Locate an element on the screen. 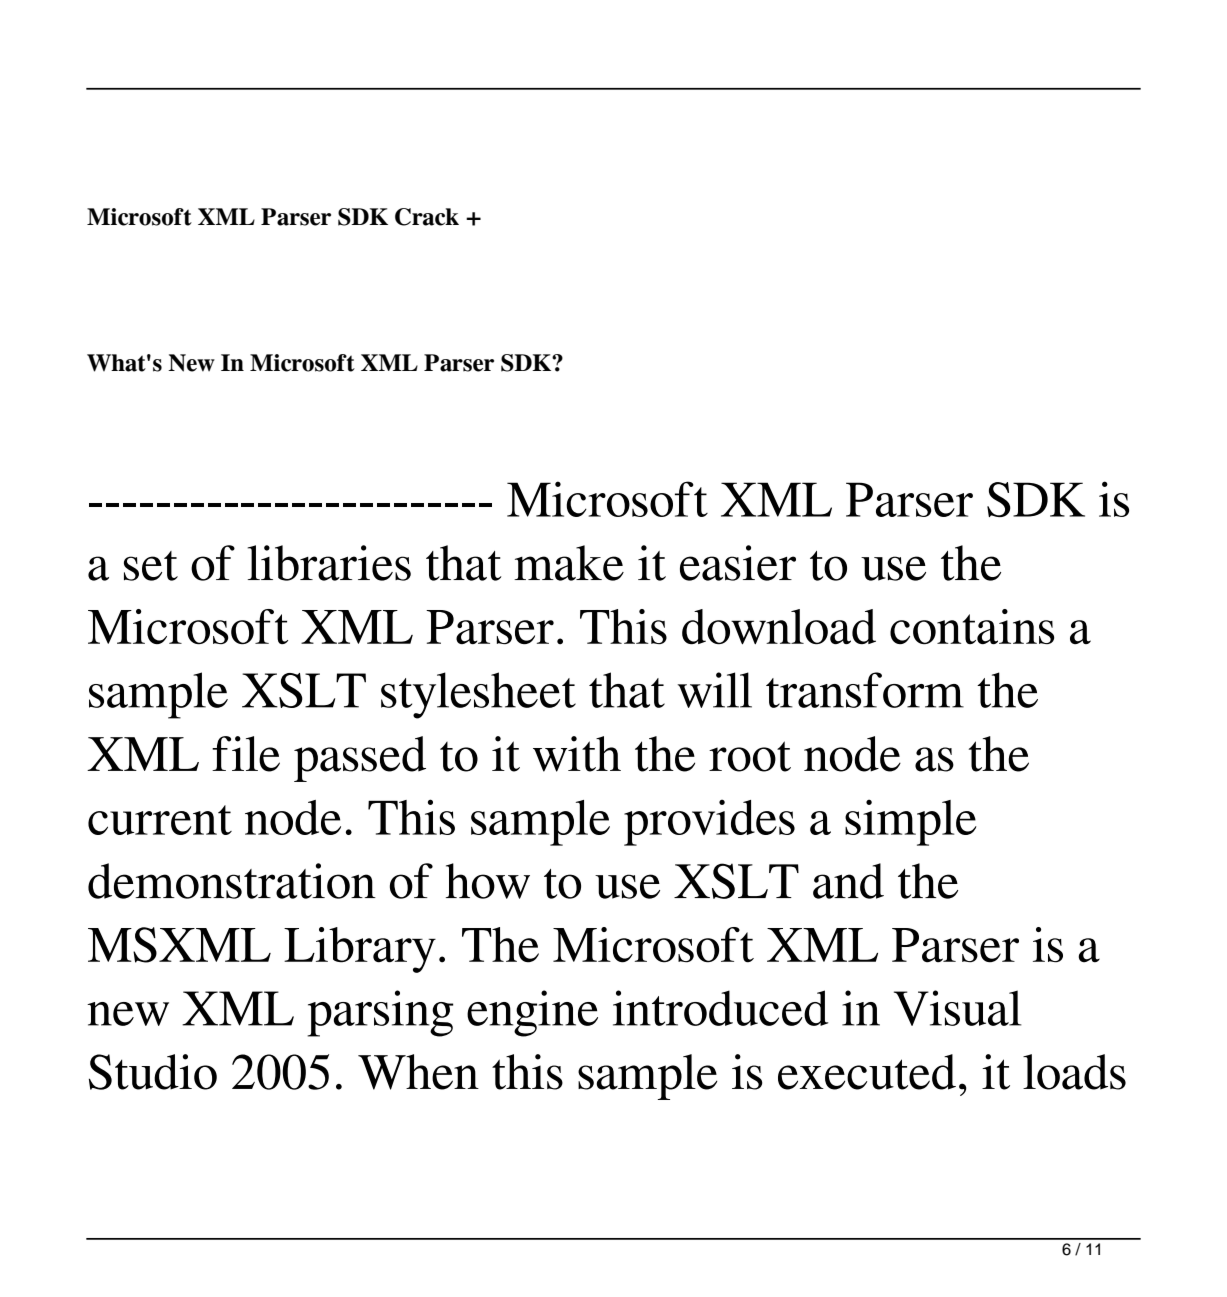  Studio is located at coordinates (153, 1072).
